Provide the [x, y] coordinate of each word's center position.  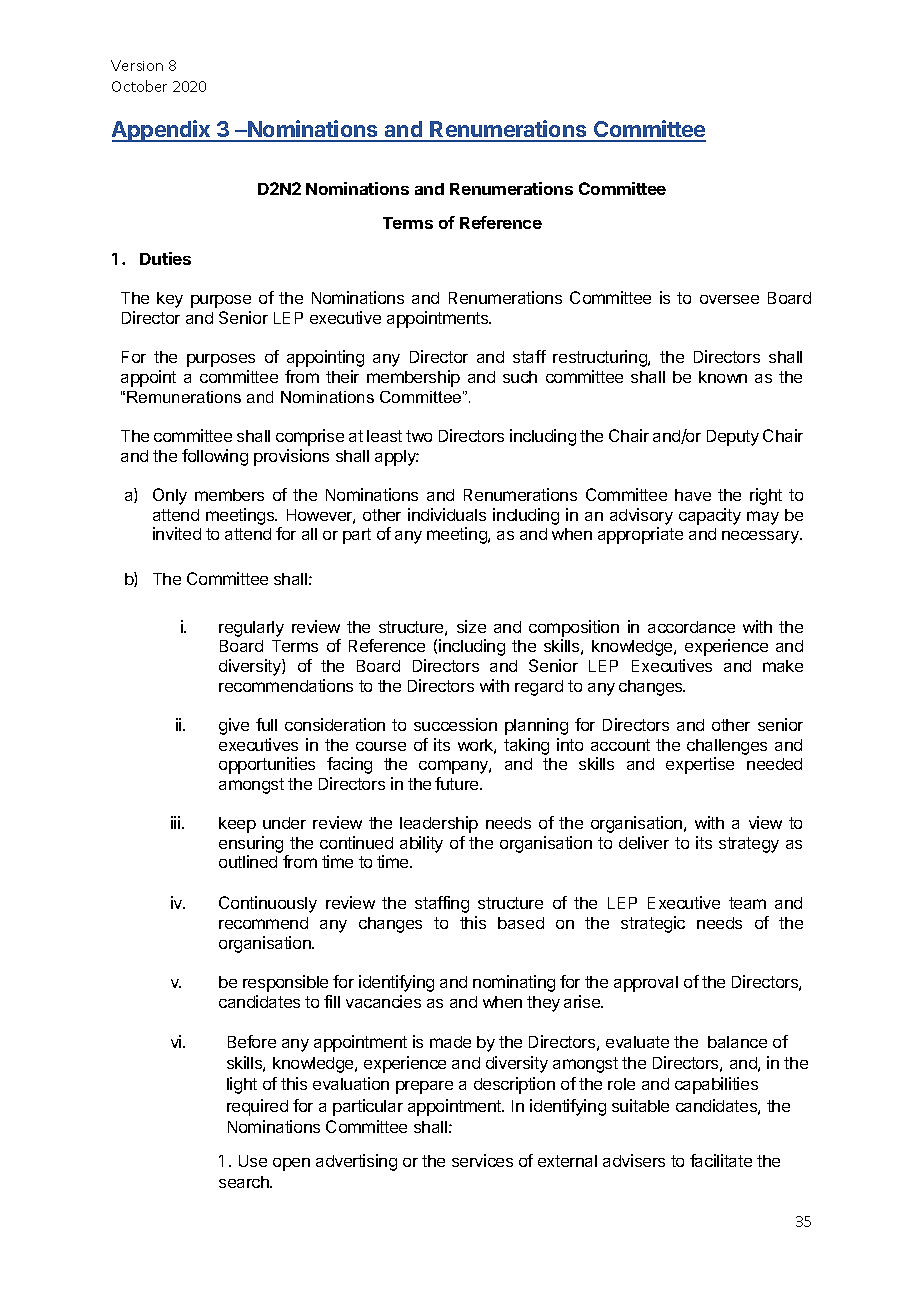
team [747, 903]
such [520, 377]
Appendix [162, 131]
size [471, 626]
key [170, 300]
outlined [248, 861]
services [482, 1160]
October [139, 86]
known [723, 377]
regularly [251, 629]
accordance [691, 627]
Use [253, 1161]
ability [421, 844]
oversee [729, 299]
